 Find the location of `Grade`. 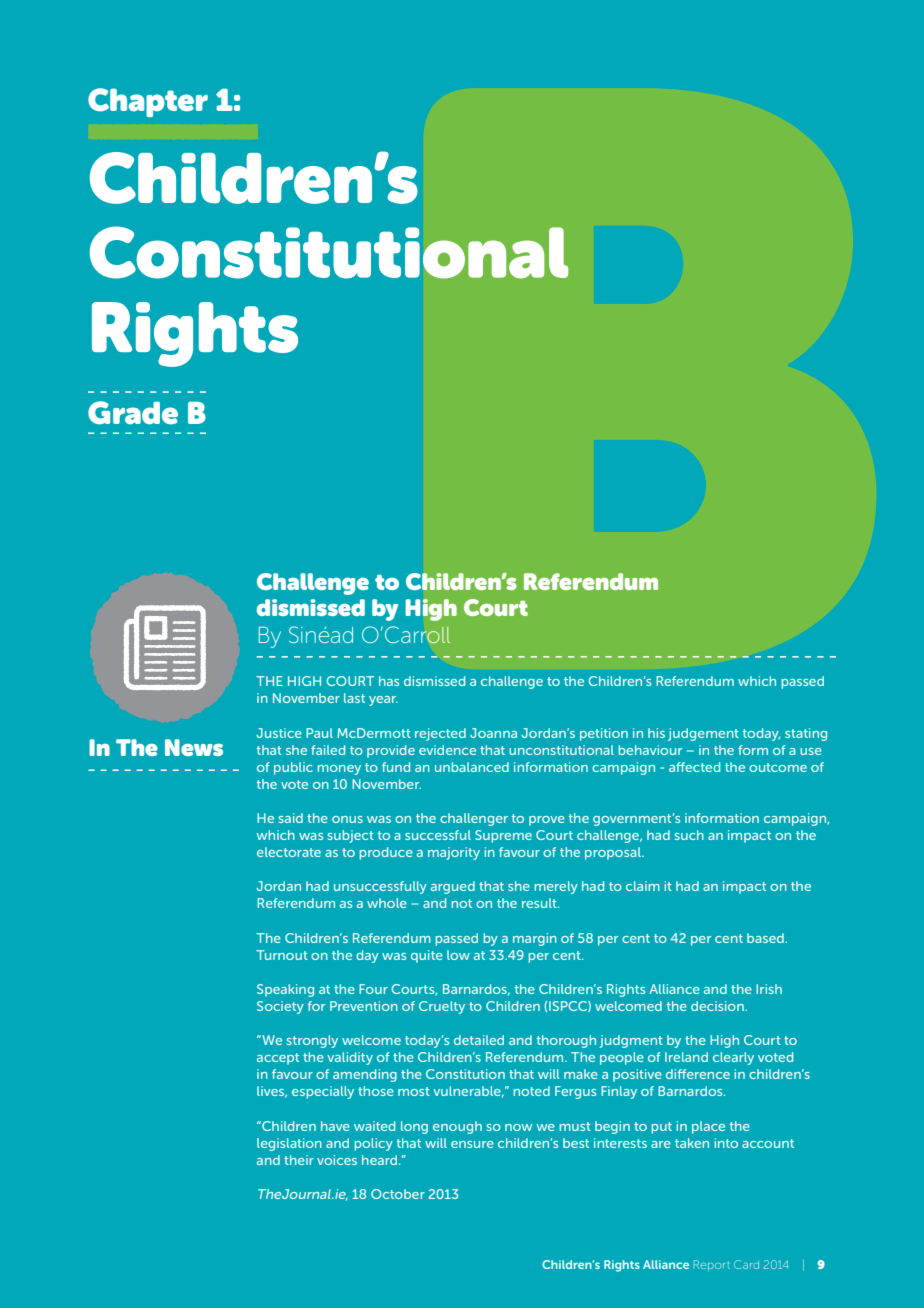

Grade is located at coordinates (133, 413).
